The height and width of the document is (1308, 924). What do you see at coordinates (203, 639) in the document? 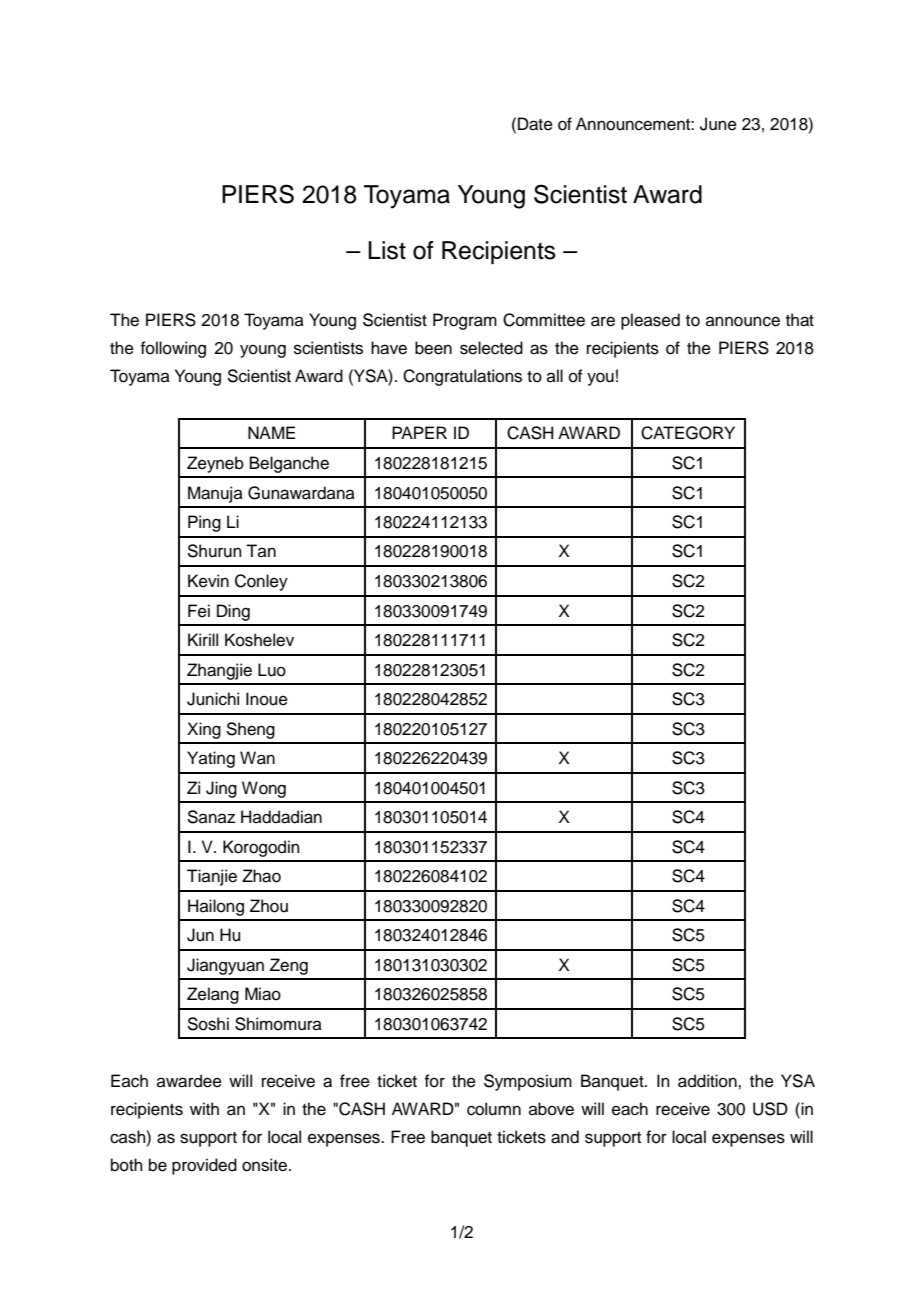
I see `Kirill` at bounding box center [203, 639].
